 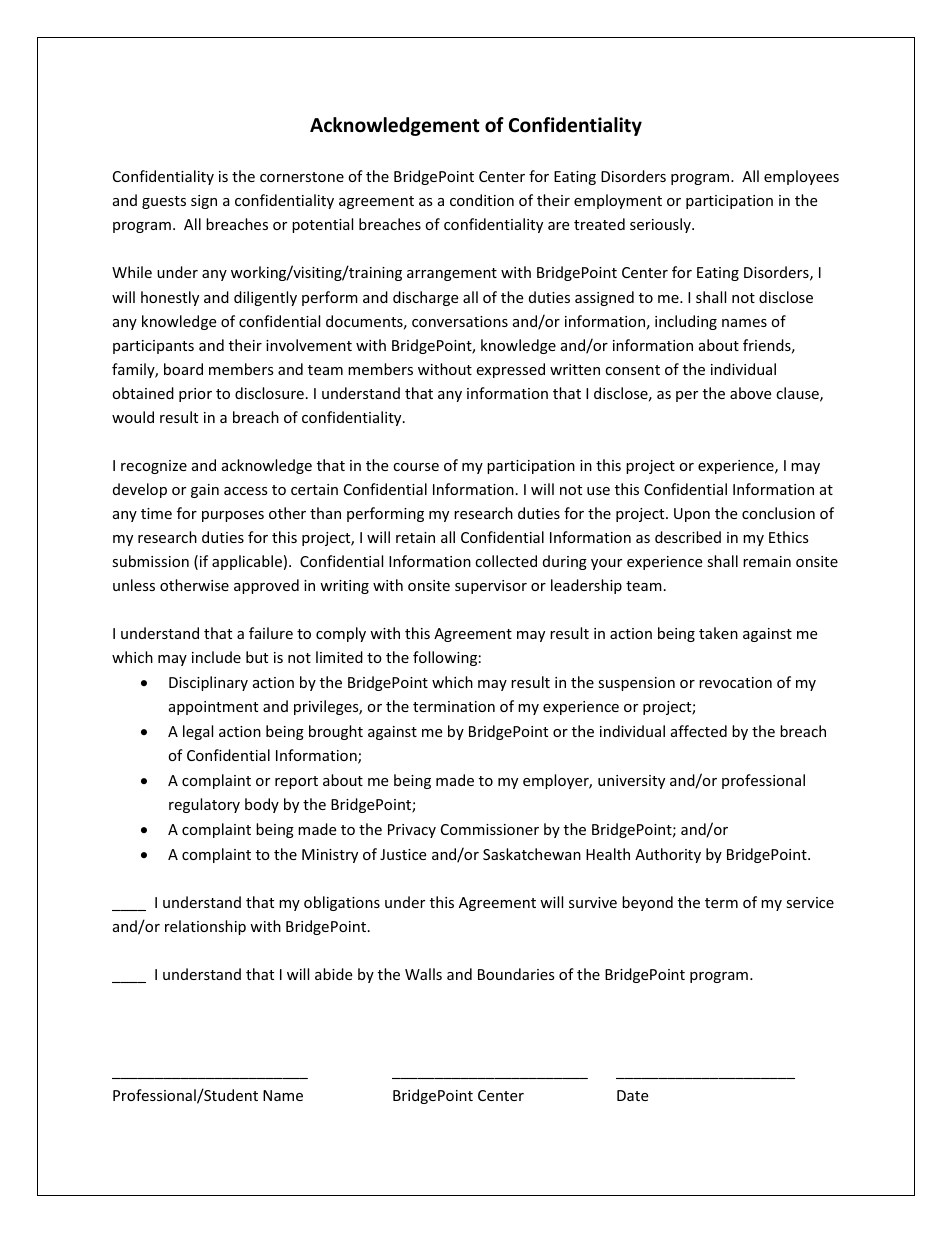 What do you see at coordinates (490, 829) in the image?
I see `Commissioner` at bounding box center [490, 829].
